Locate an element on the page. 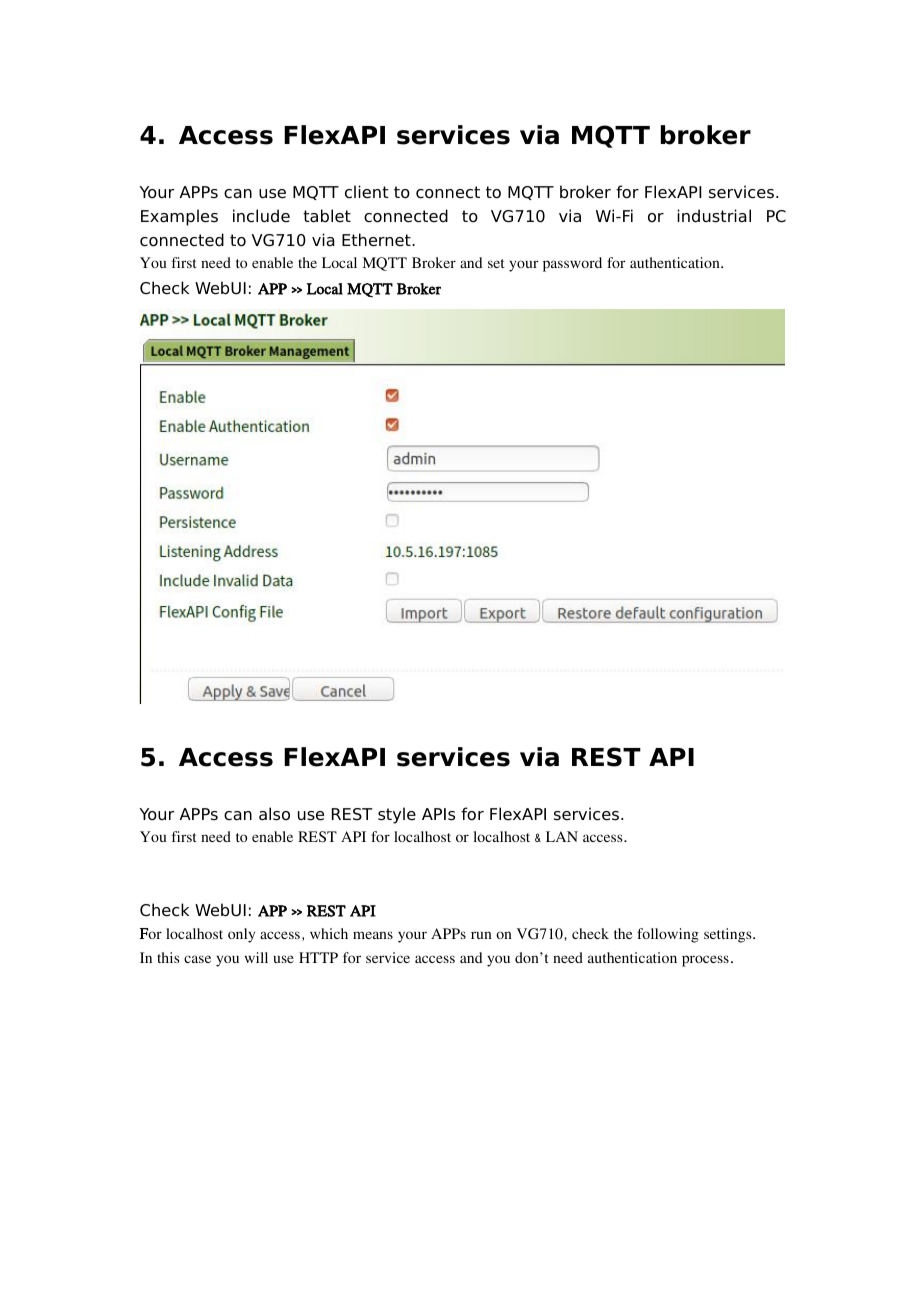 Image resolution: width=924 pixels, height=1308 pixels. industrial is located at coordinates (714, 216).
